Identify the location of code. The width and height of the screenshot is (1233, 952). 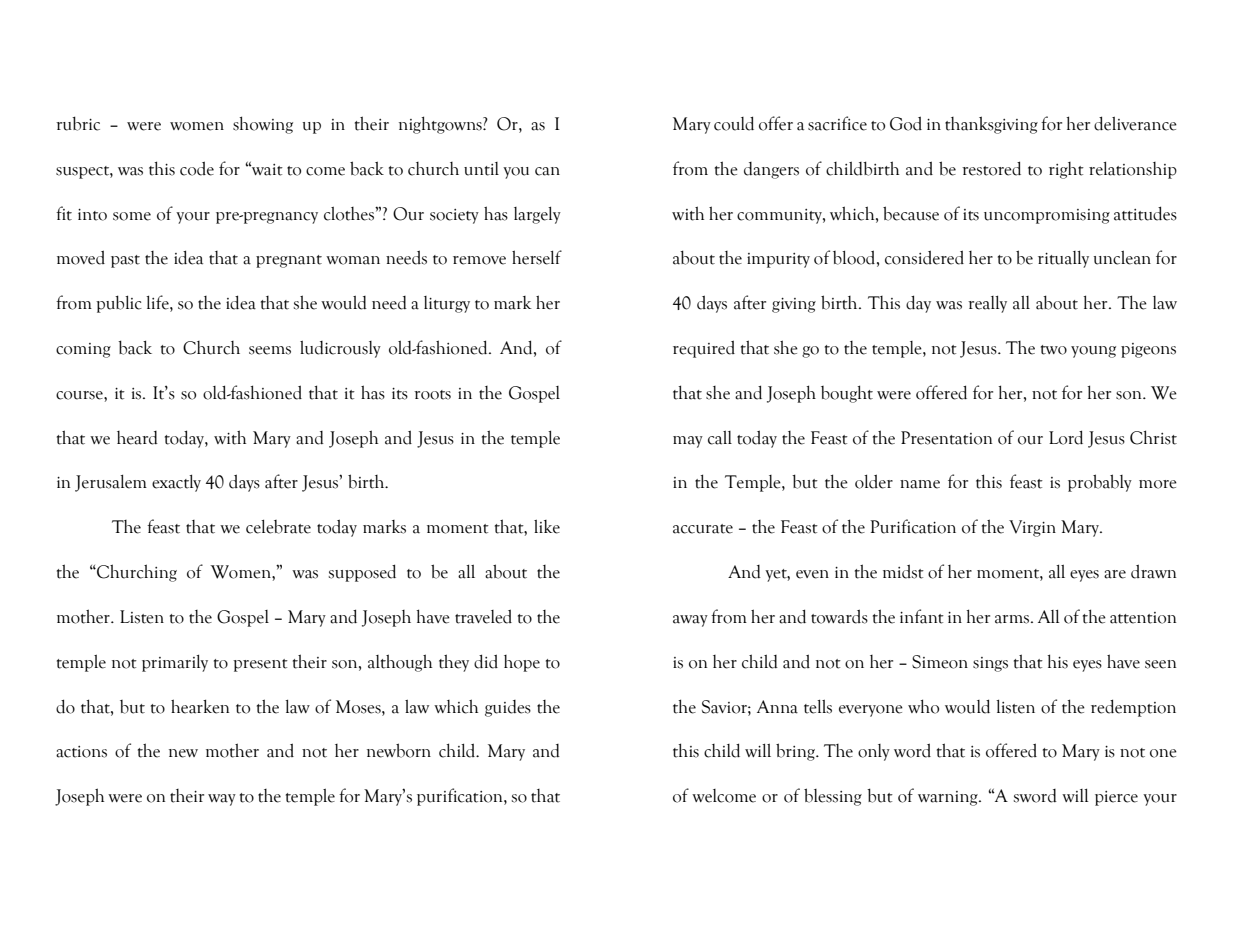
(197, 168).
